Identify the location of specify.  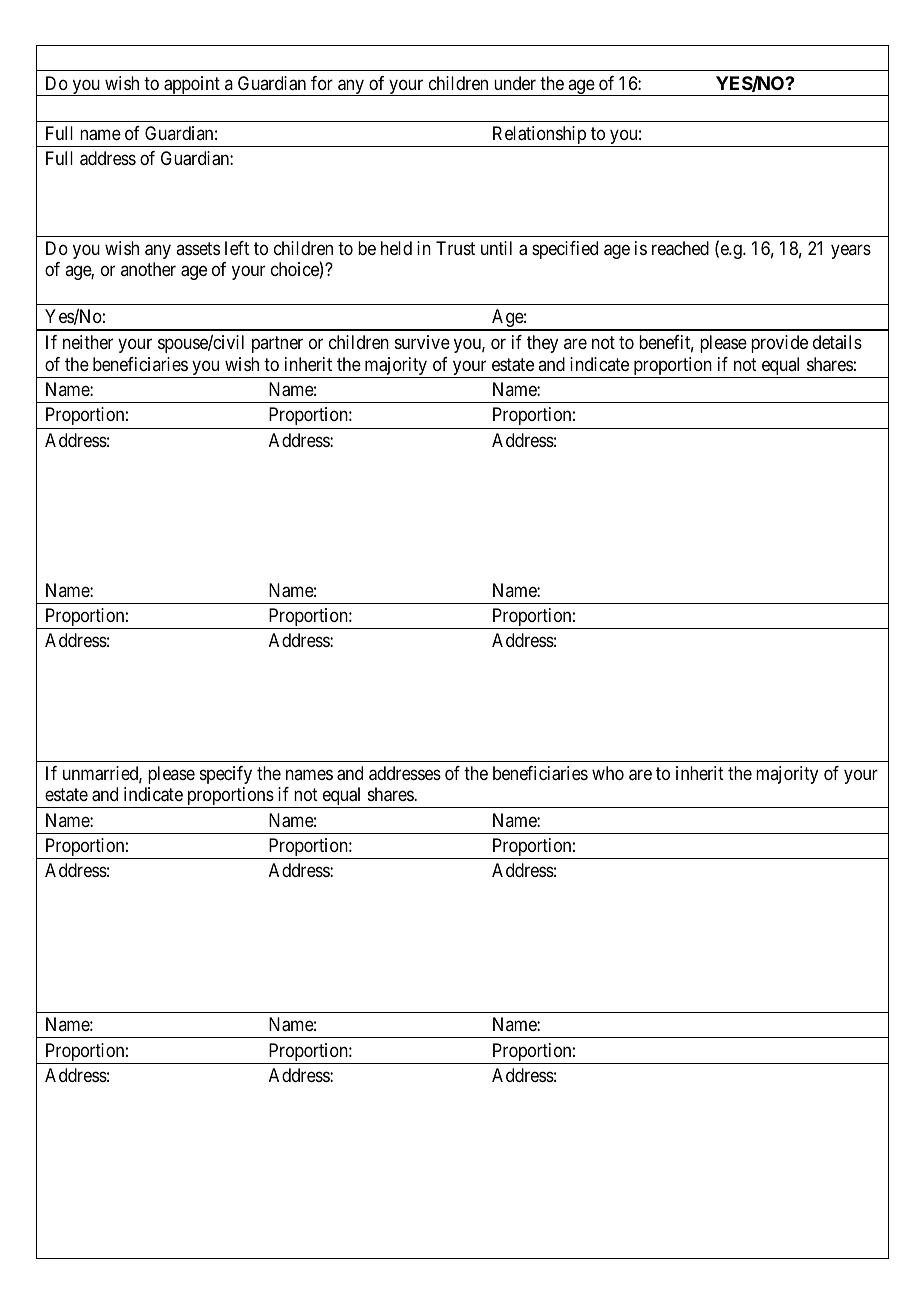
(226, 775).
